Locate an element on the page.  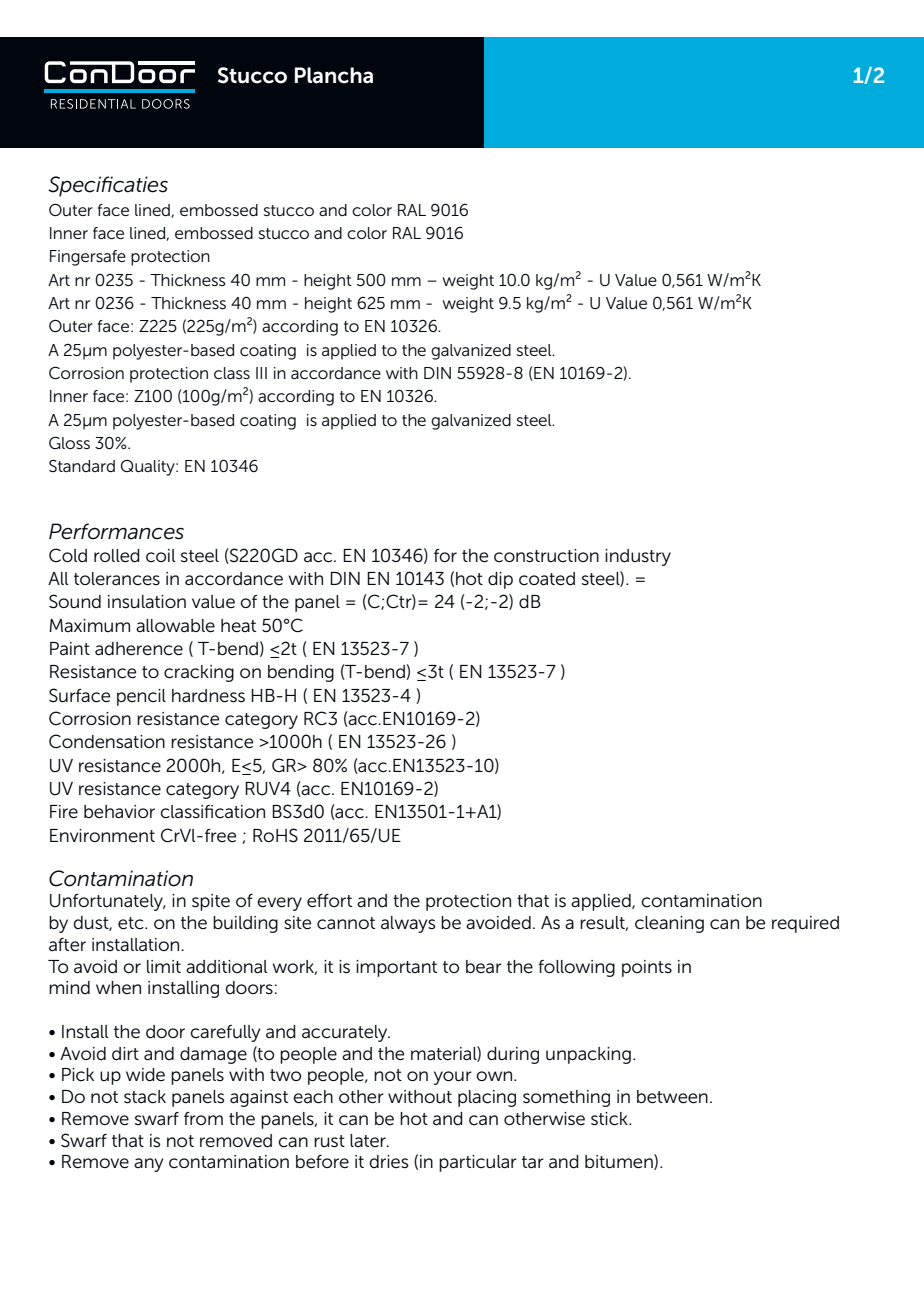
cleaning is located at coordinates (669, 924).
